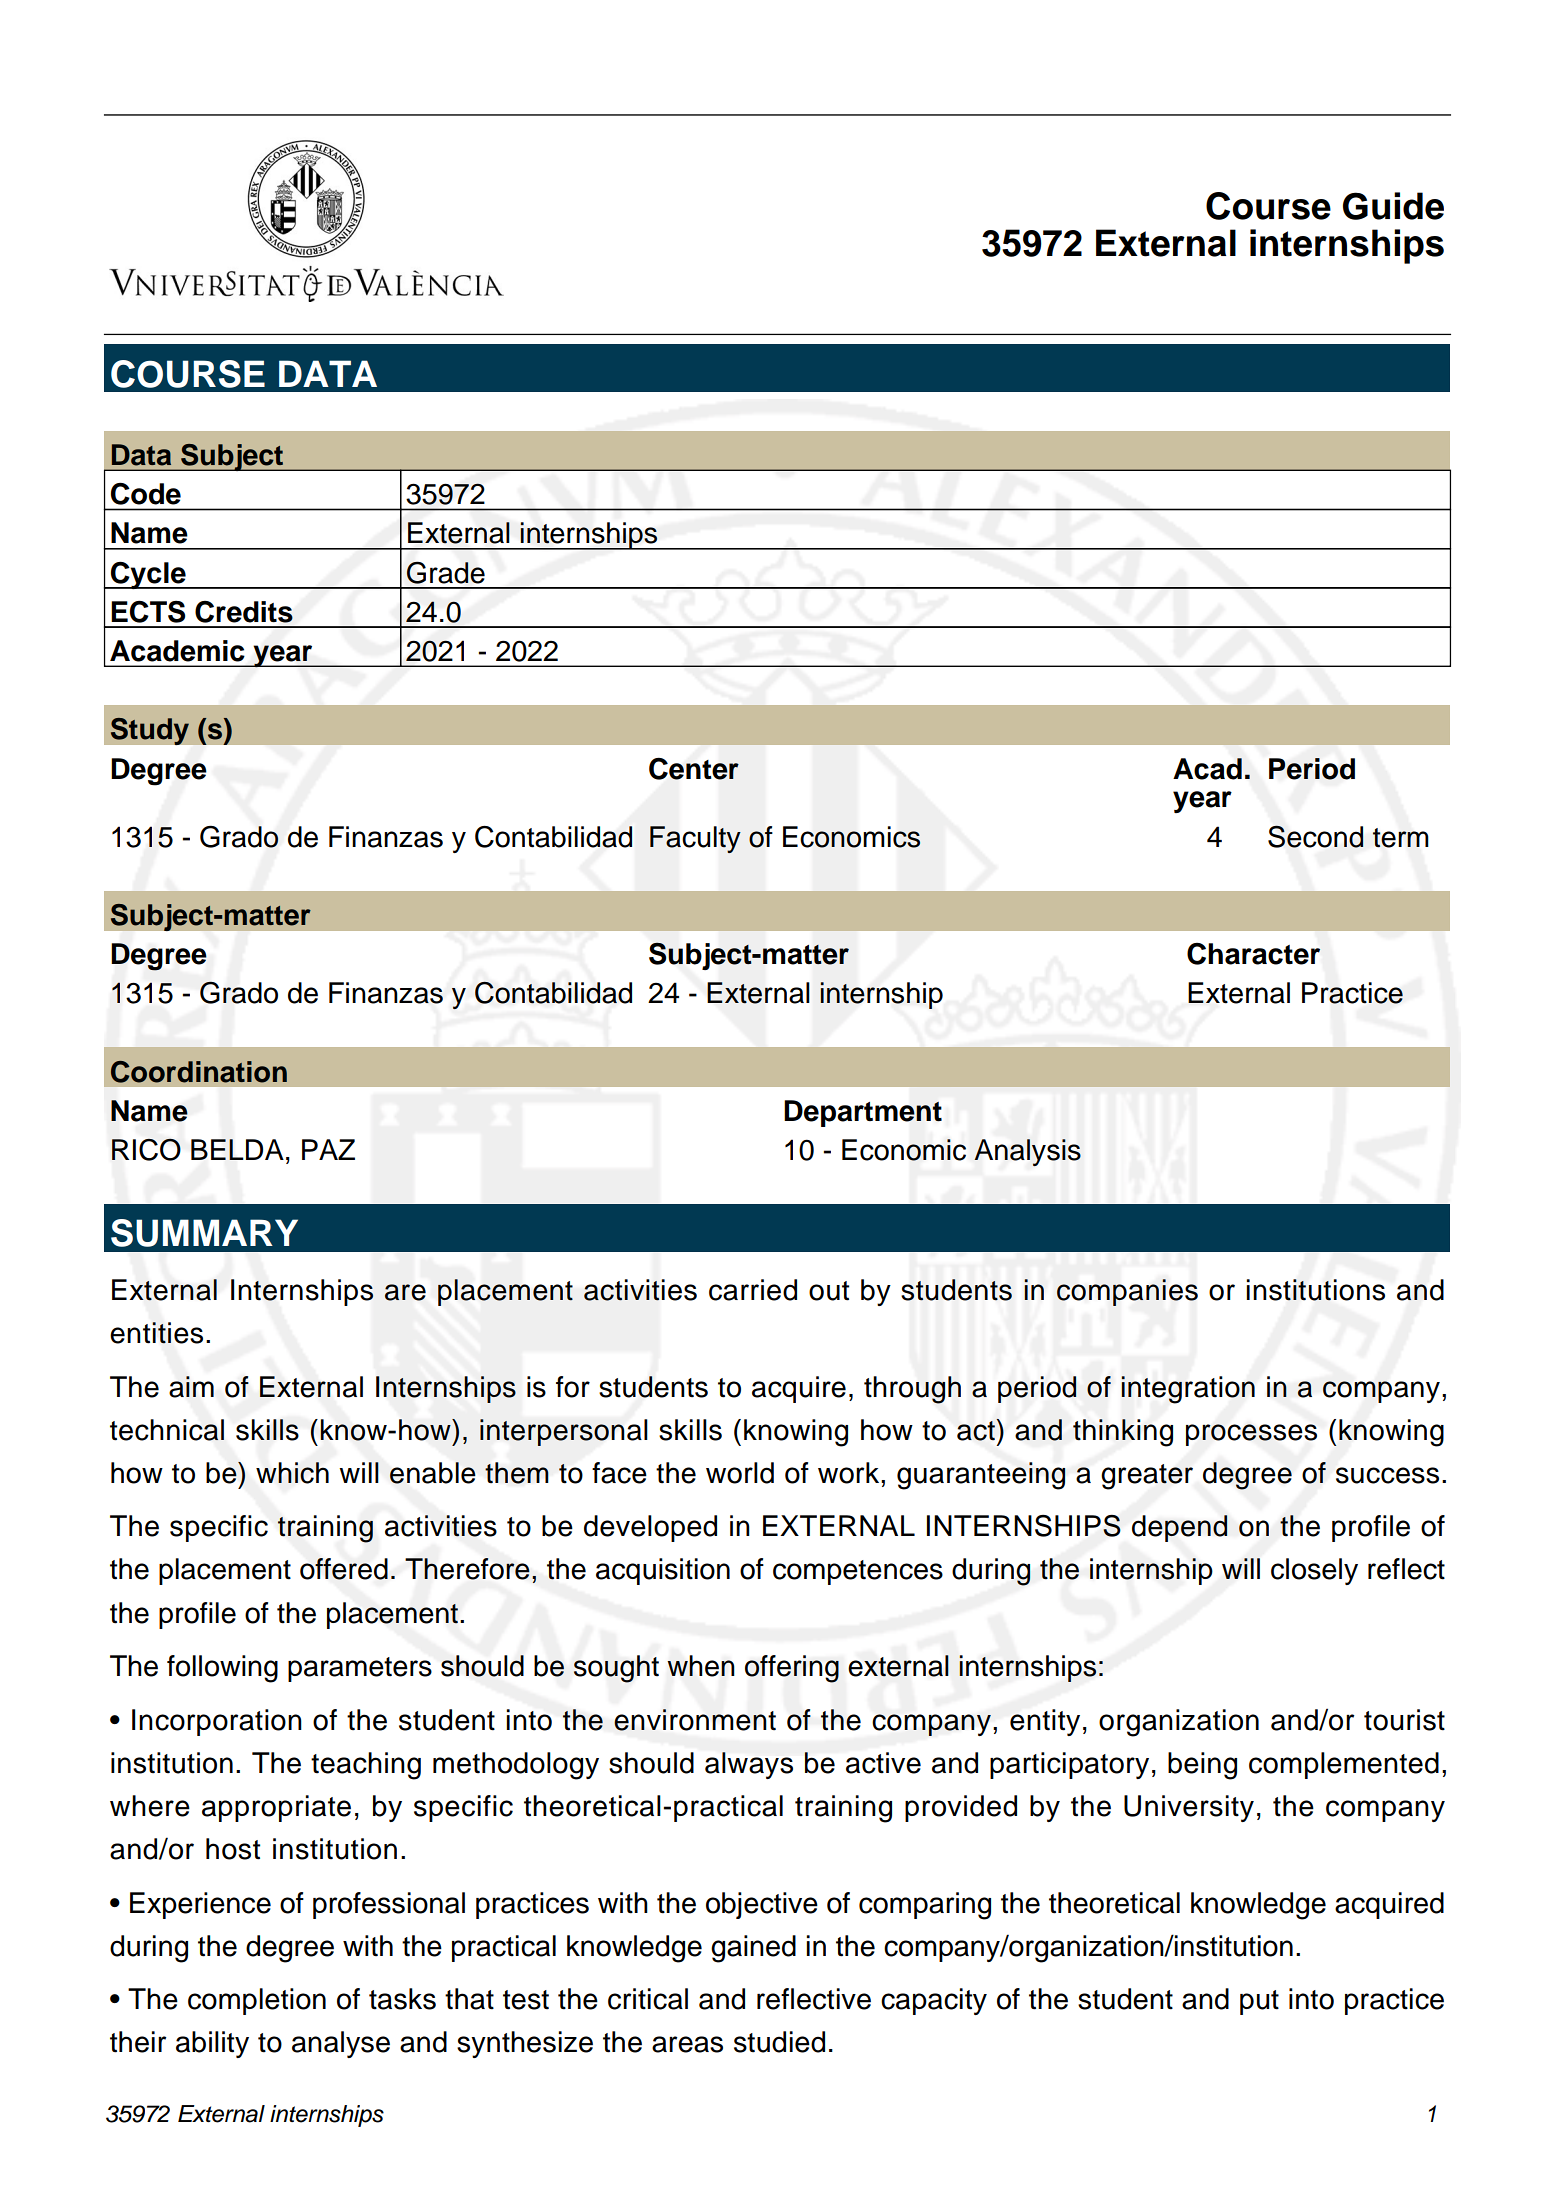 Image resolution: width=1555 pixels, height=2200 pixels. What do you see at coordinates (446, 573) in the image?
I see `Grade` at bounding box center [446, 573].
